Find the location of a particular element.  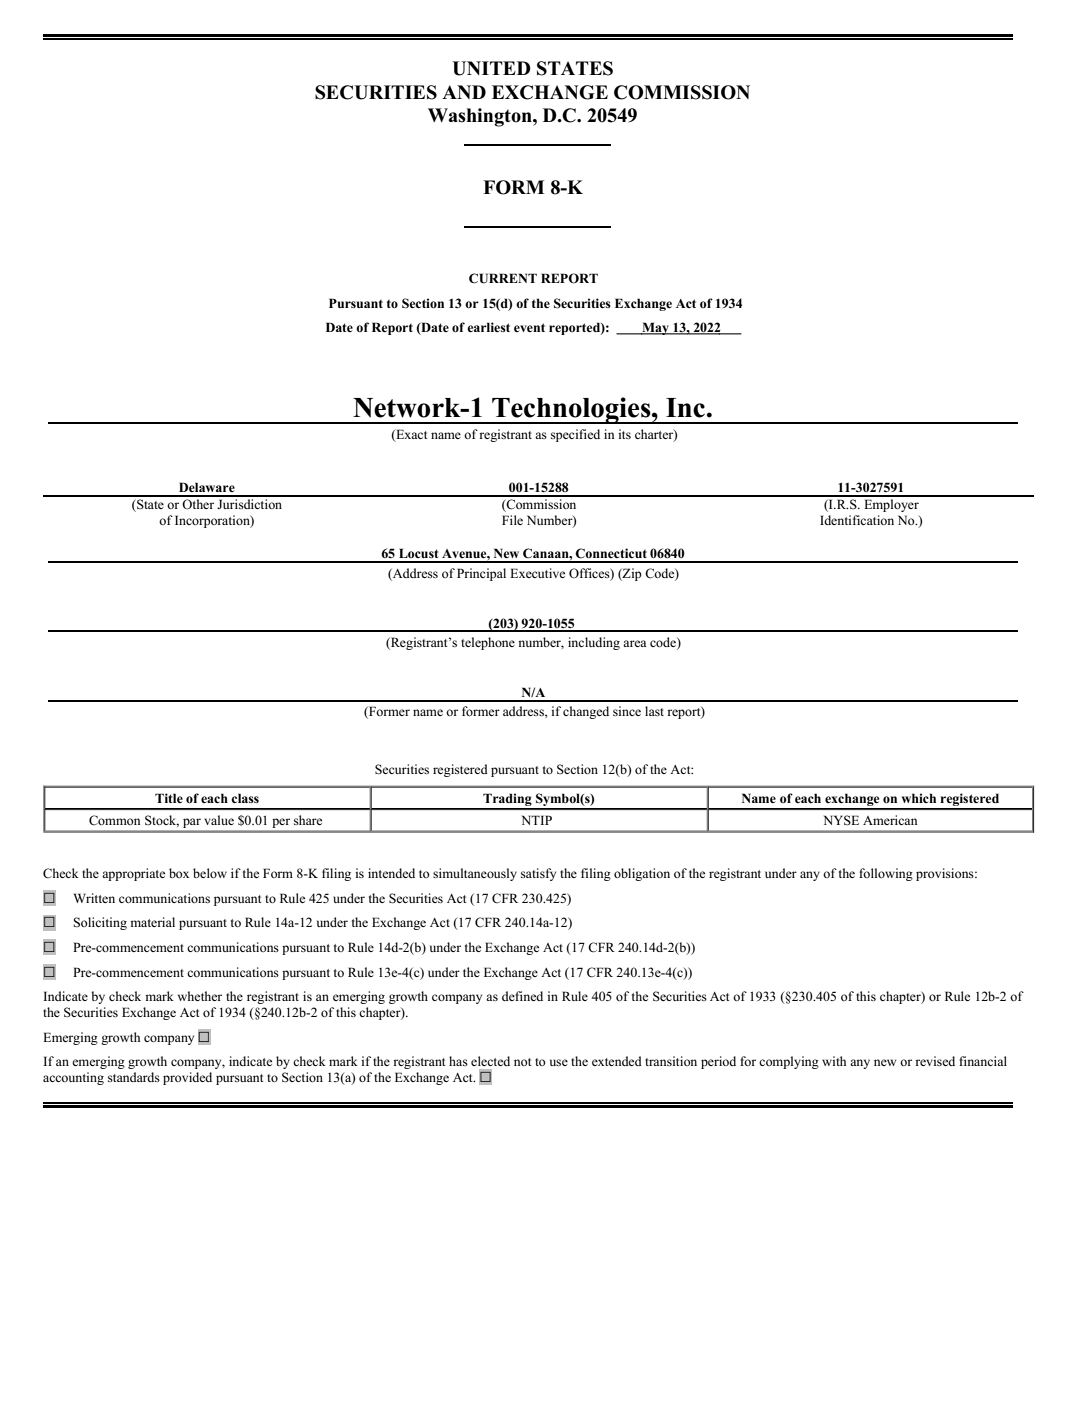

changed is located at coordinates (586, 712).
